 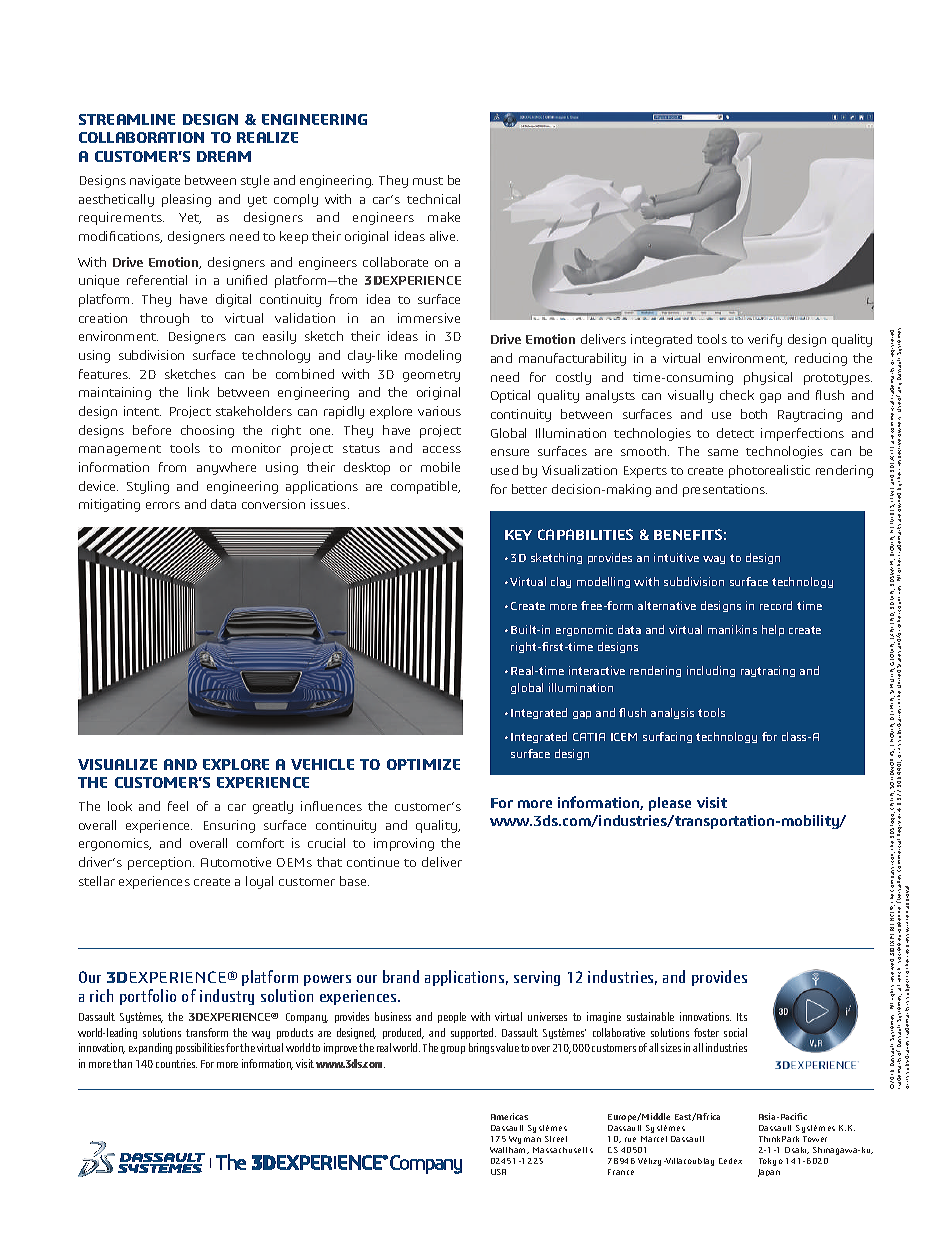 What do you see at coordinates (117, 764) in the document?
I see `VISUALIZE` at bounding box center [117, 764].
